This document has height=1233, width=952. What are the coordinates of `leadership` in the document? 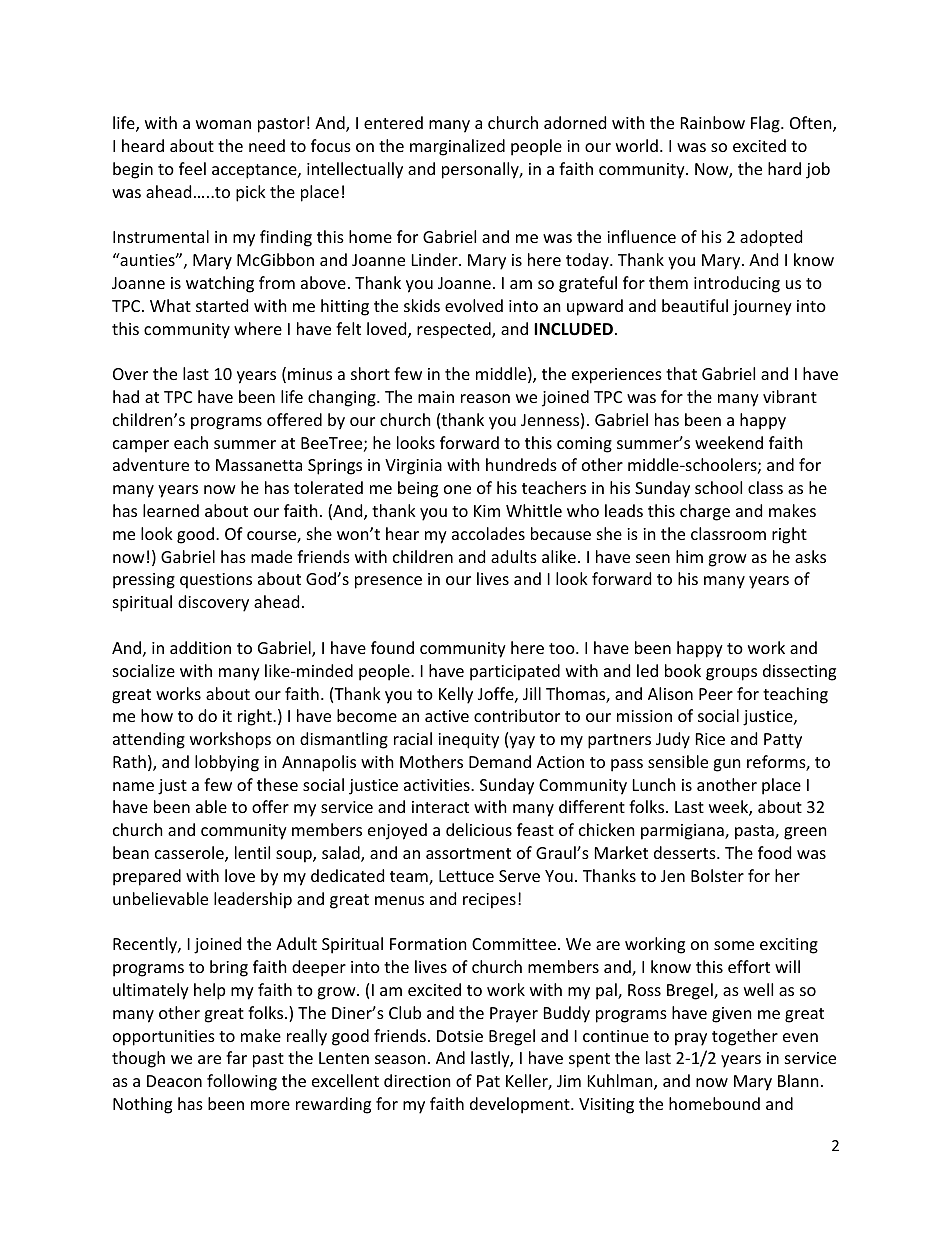 It's located at (253, 900).
